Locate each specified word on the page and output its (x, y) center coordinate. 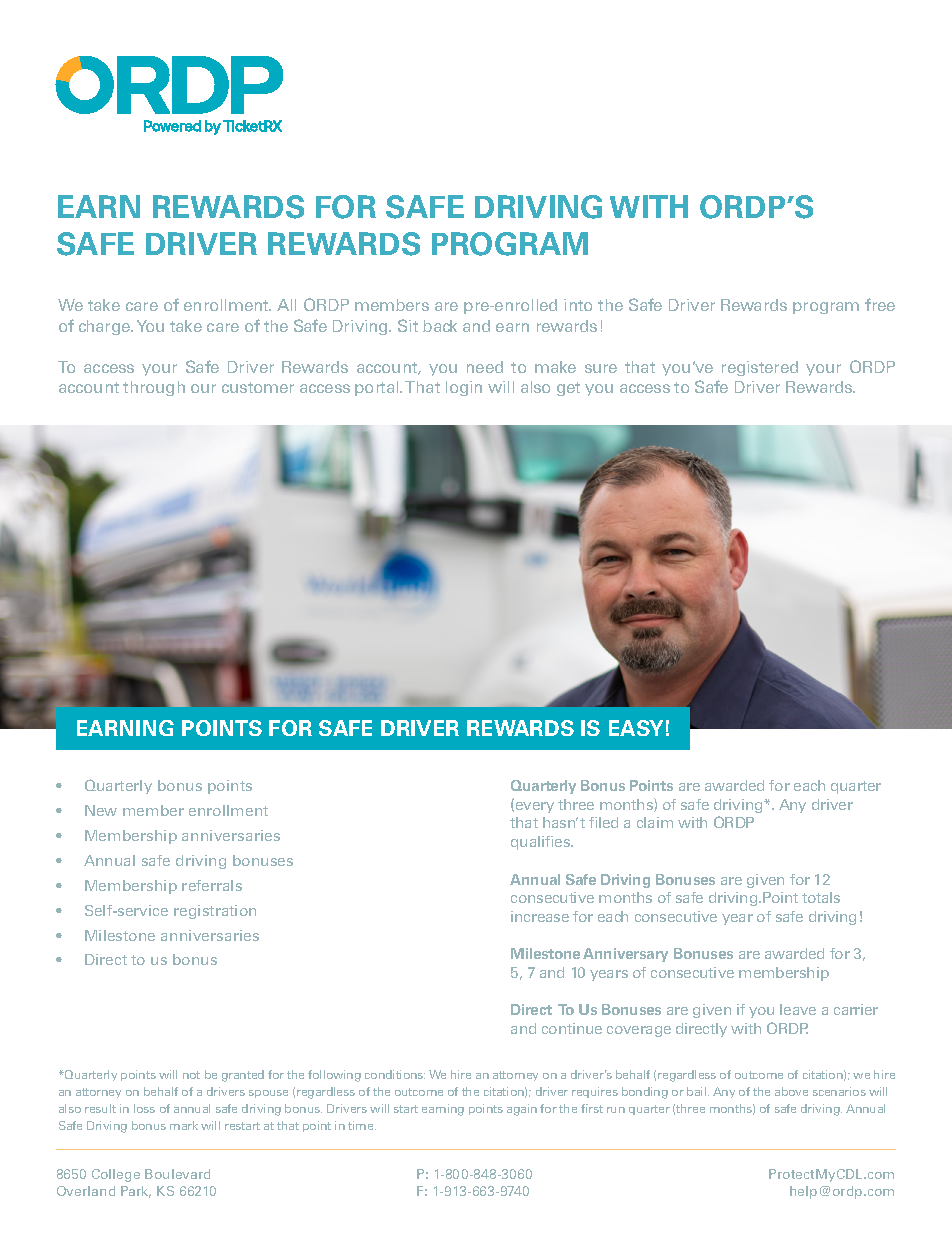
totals (821, 897)
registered (760, 368)
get (568, 389)
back (440, 326)
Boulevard (177, 1174)
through (154, 388)
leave (798, 1009)
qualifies (542, 843)
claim (655, 822)
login (464, 388)
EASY (636, 728)
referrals (212, 885)
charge (105, 327)
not (191, 1075)
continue (572, 1028)
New (101, 810)
